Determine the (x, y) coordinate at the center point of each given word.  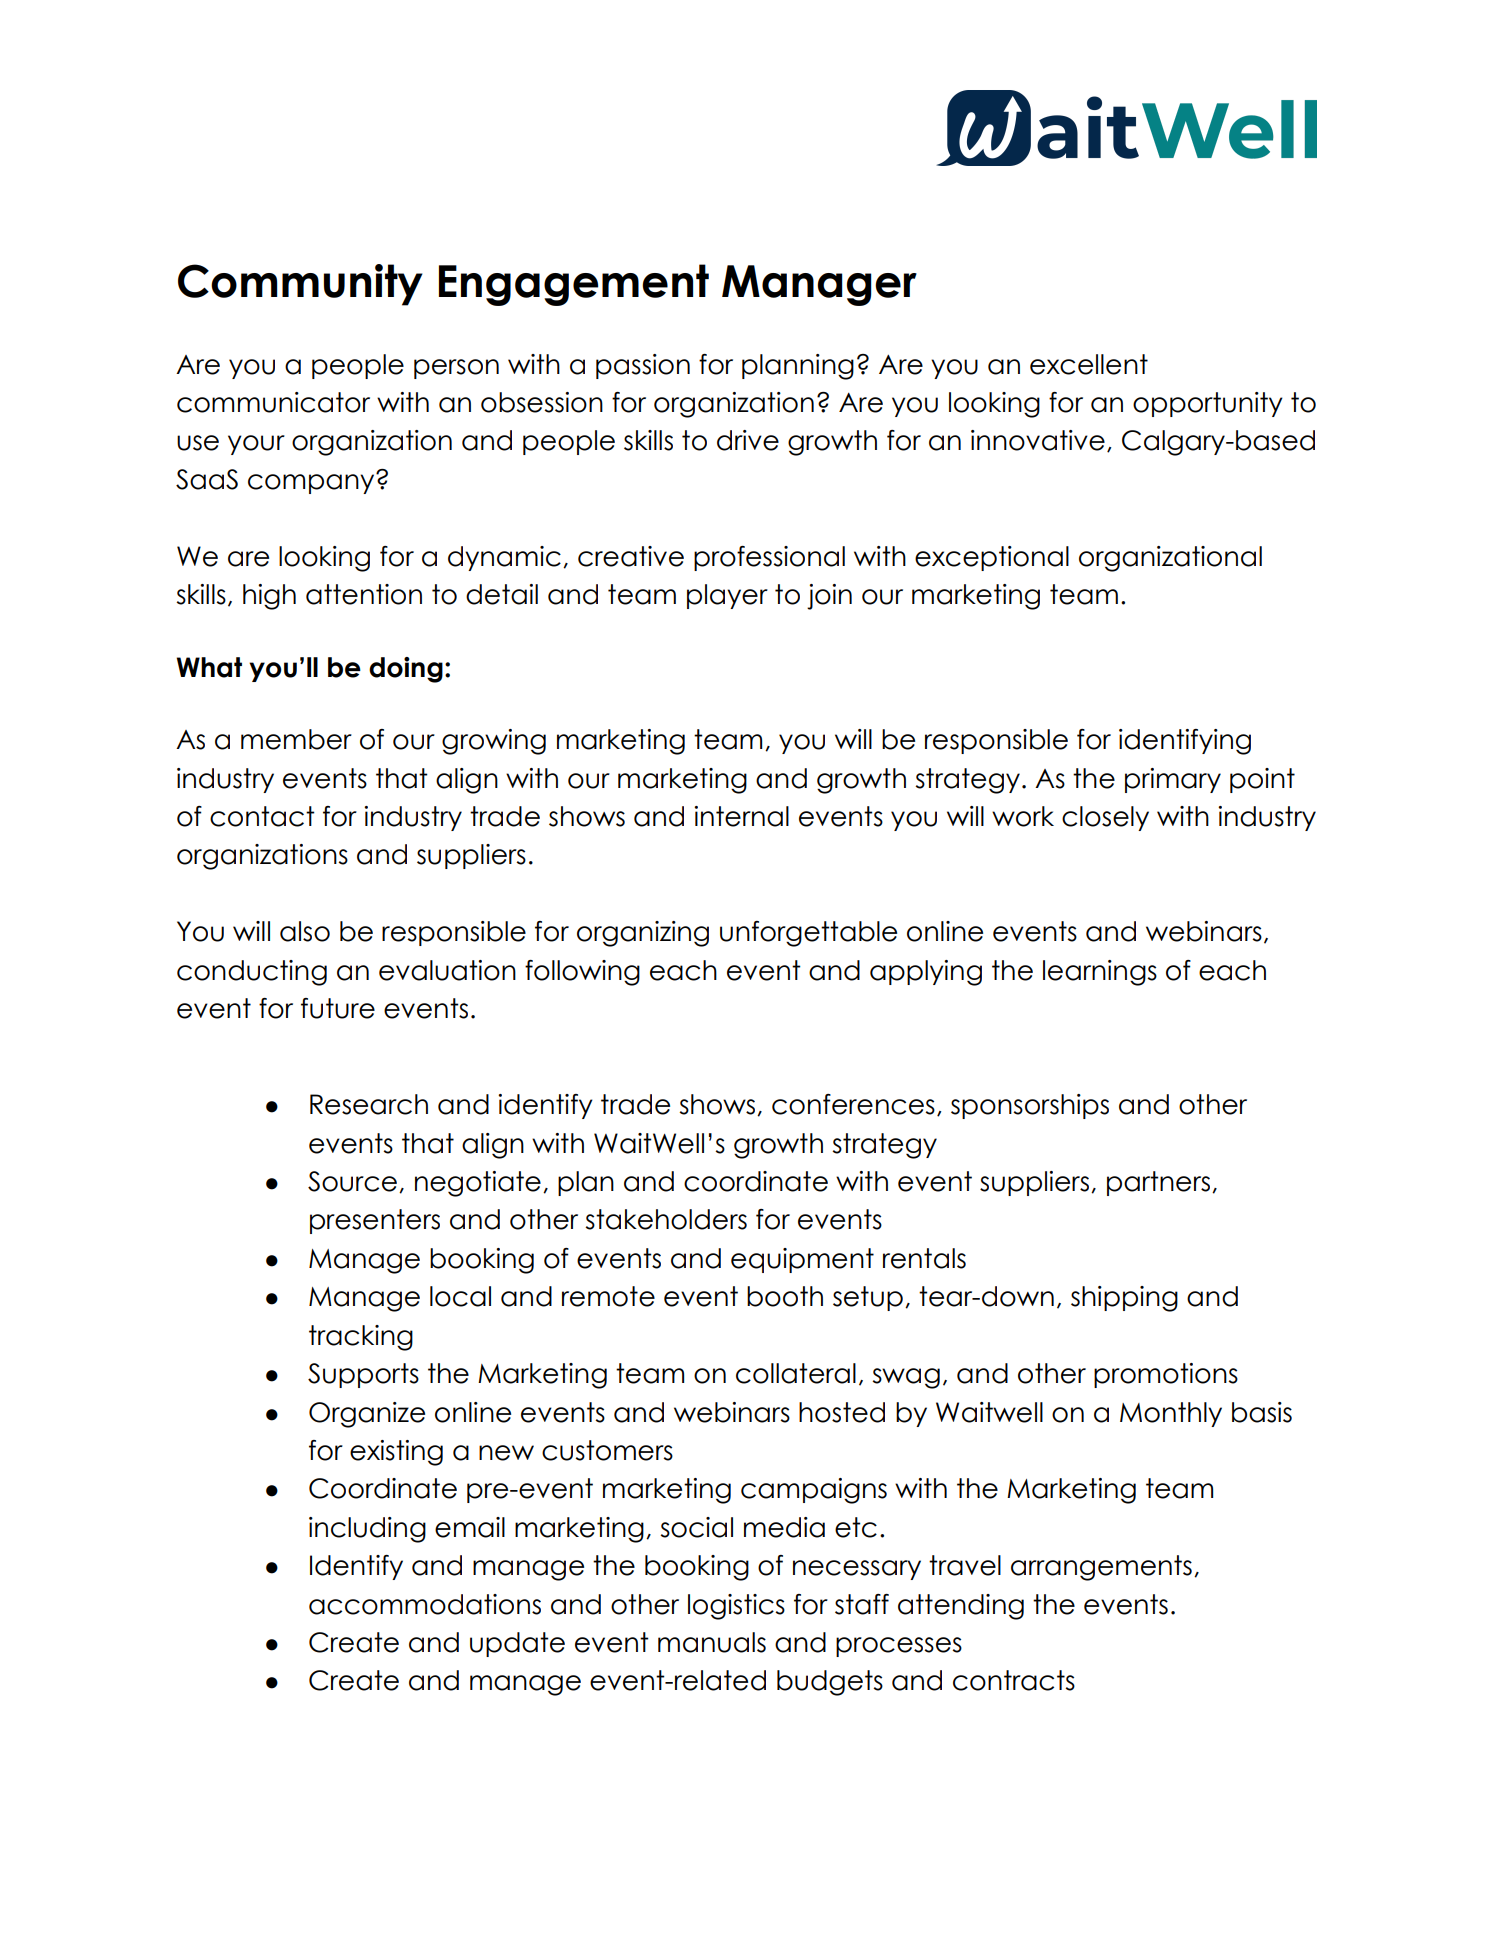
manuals (712, 1642)
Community (300, 285)
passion (643, 366)
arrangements (1101, 1568)
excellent (1089, 364)
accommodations (425, 1604)
